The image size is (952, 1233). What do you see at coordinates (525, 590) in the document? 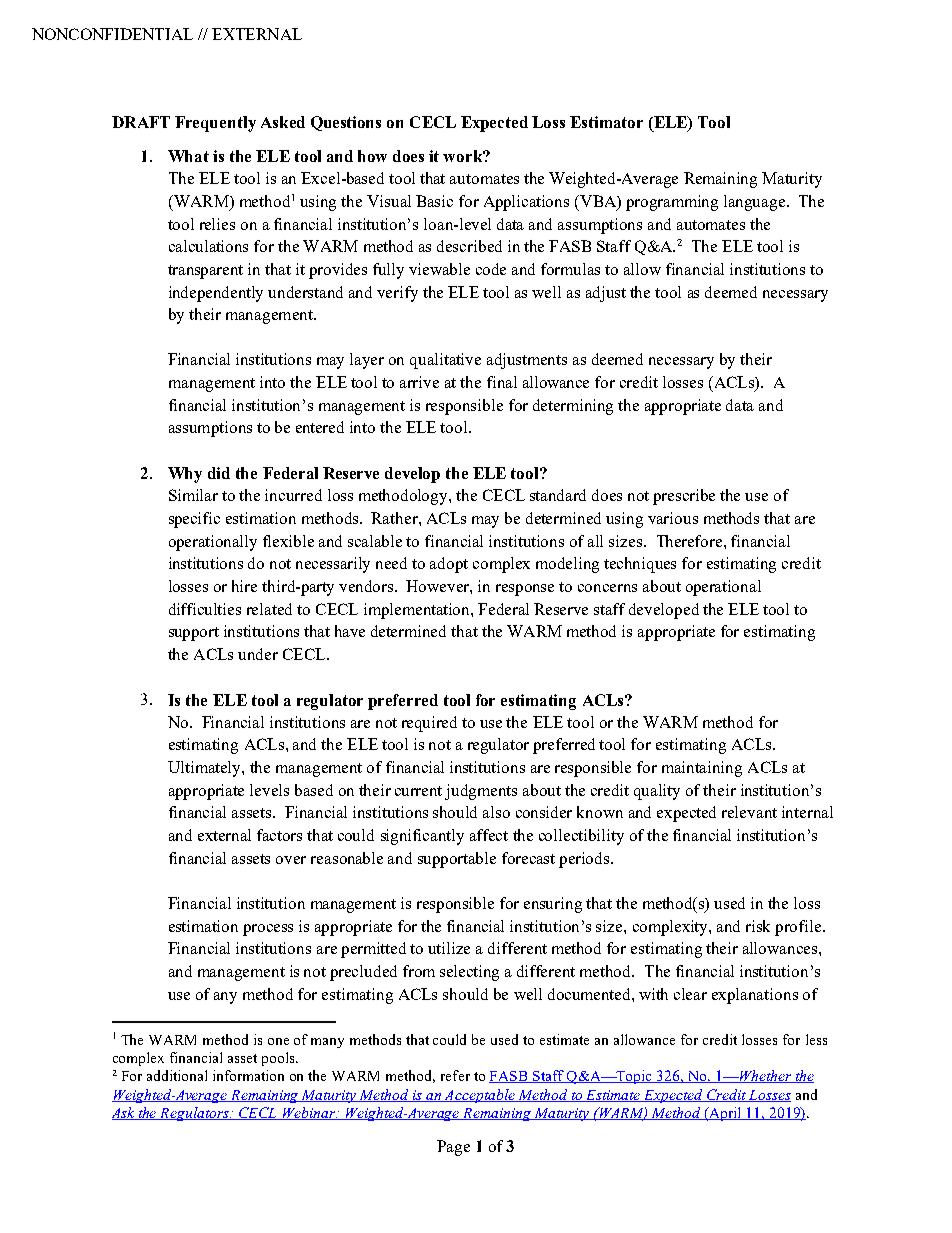
I see `response` at bounding box center [525, 590].
